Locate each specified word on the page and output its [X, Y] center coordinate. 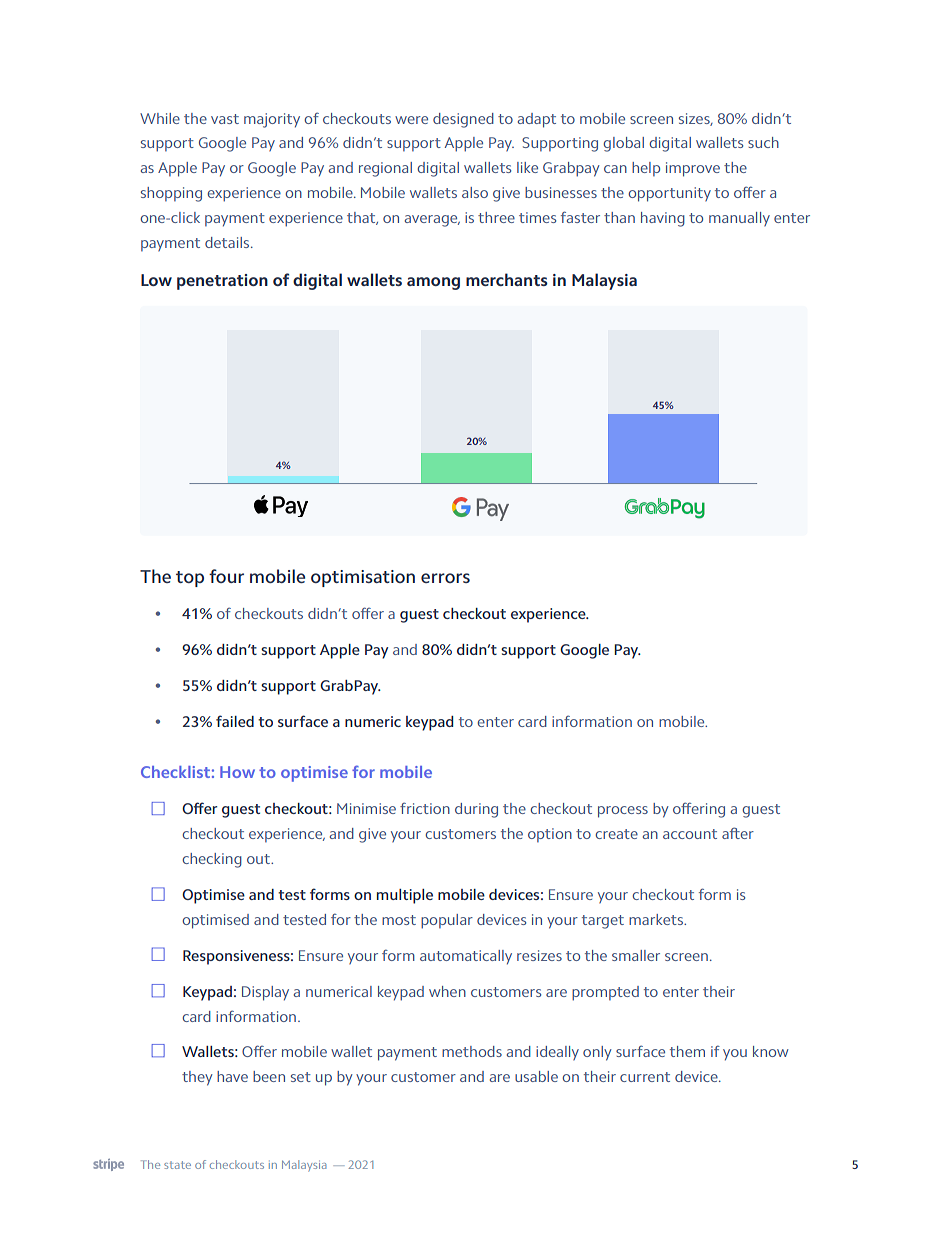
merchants [507, 279]
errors [445, 578]
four [226, 576]
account [690, 834]
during [476, 810]
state [177, 1165]
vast [225, 119]
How [237, 772]
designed [463, 120]
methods [472, 1051]
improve [693, 169]
